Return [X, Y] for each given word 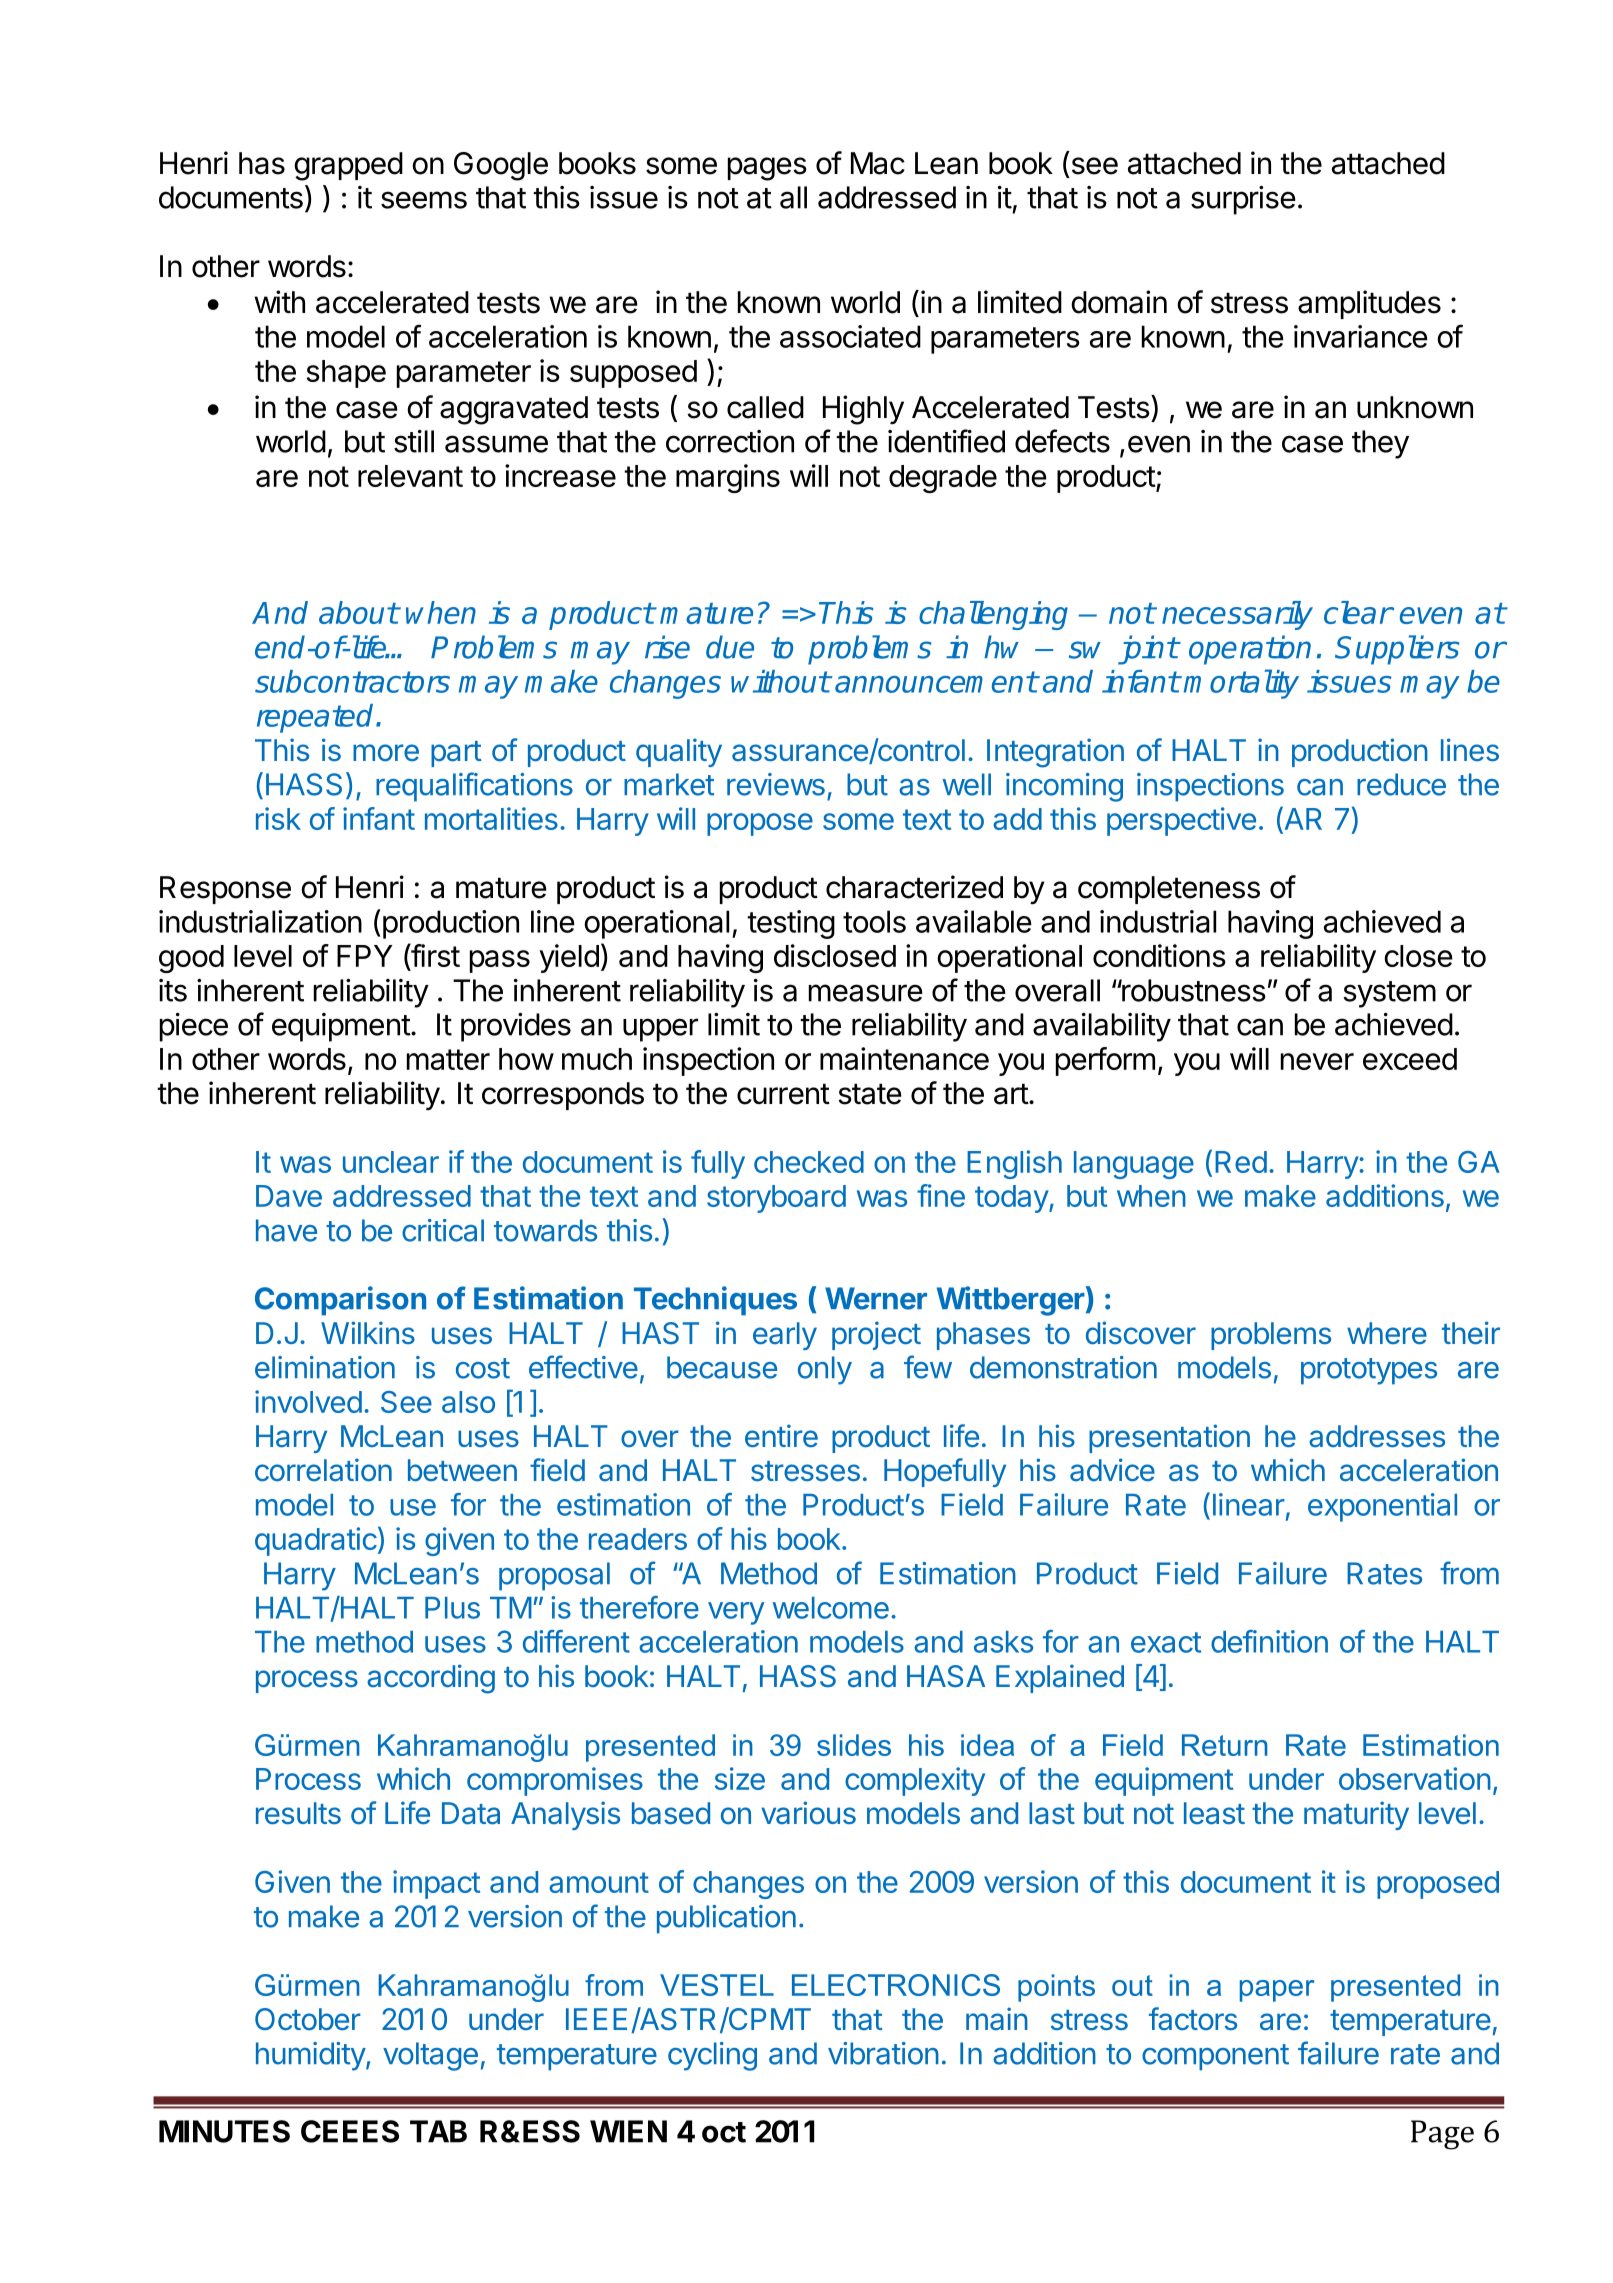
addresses [1377, 1436]
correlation [323, 1470]
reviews [776, 784]
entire [781, 1436]
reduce [1401, 784]
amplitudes [1369, 304]
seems [424, 200]
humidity [311, 2056]
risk [278, 818]
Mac [878, 163]
